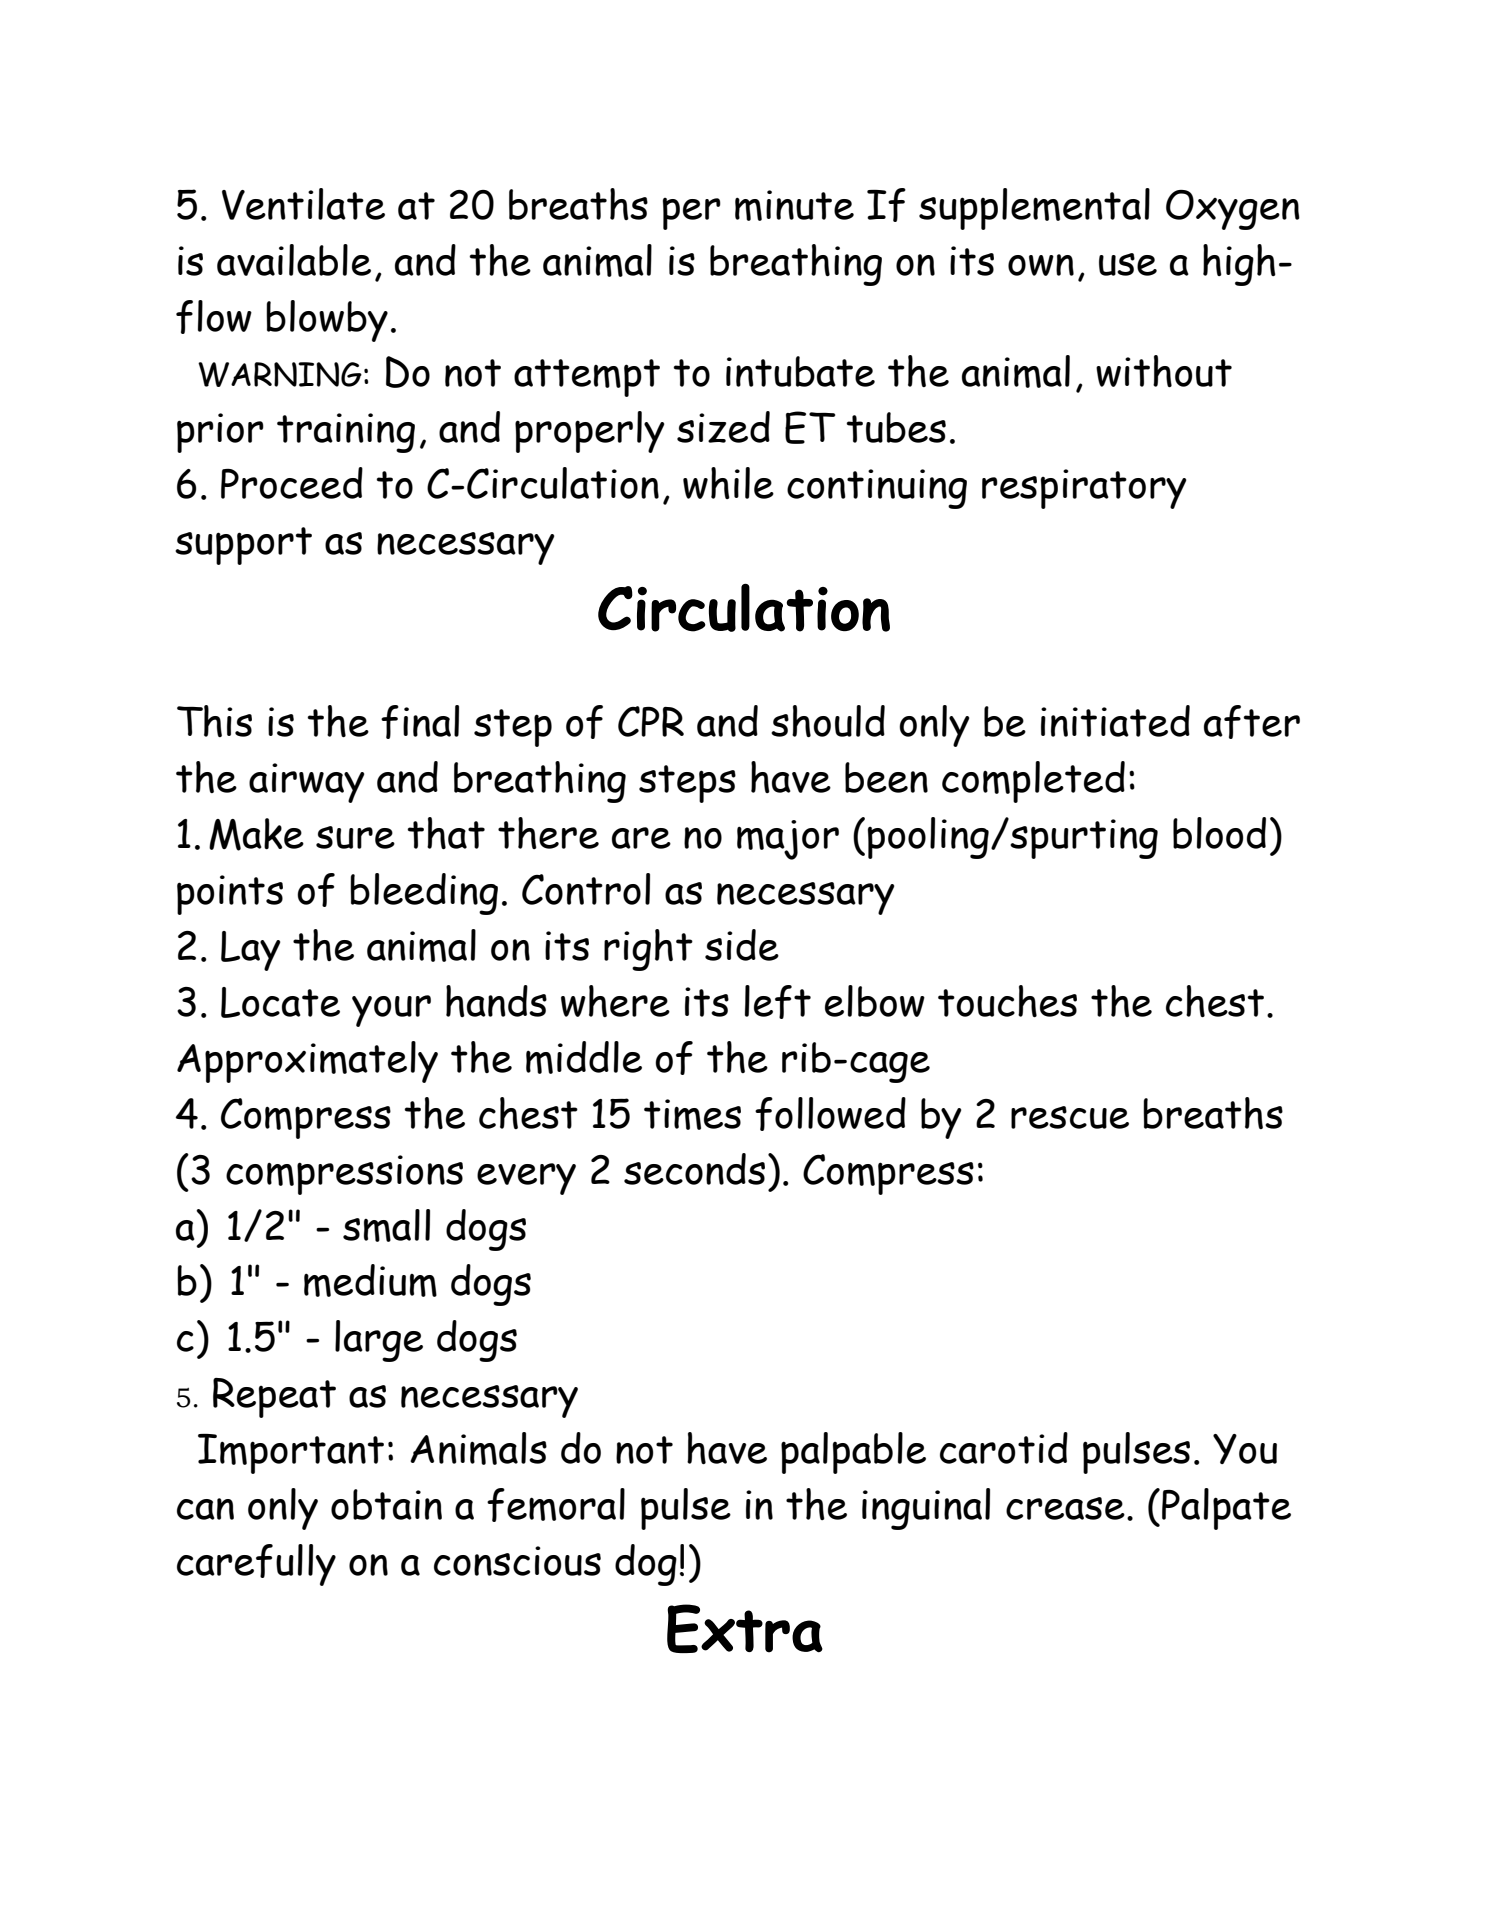  I want to click on carefully, so click(256, 1565).
